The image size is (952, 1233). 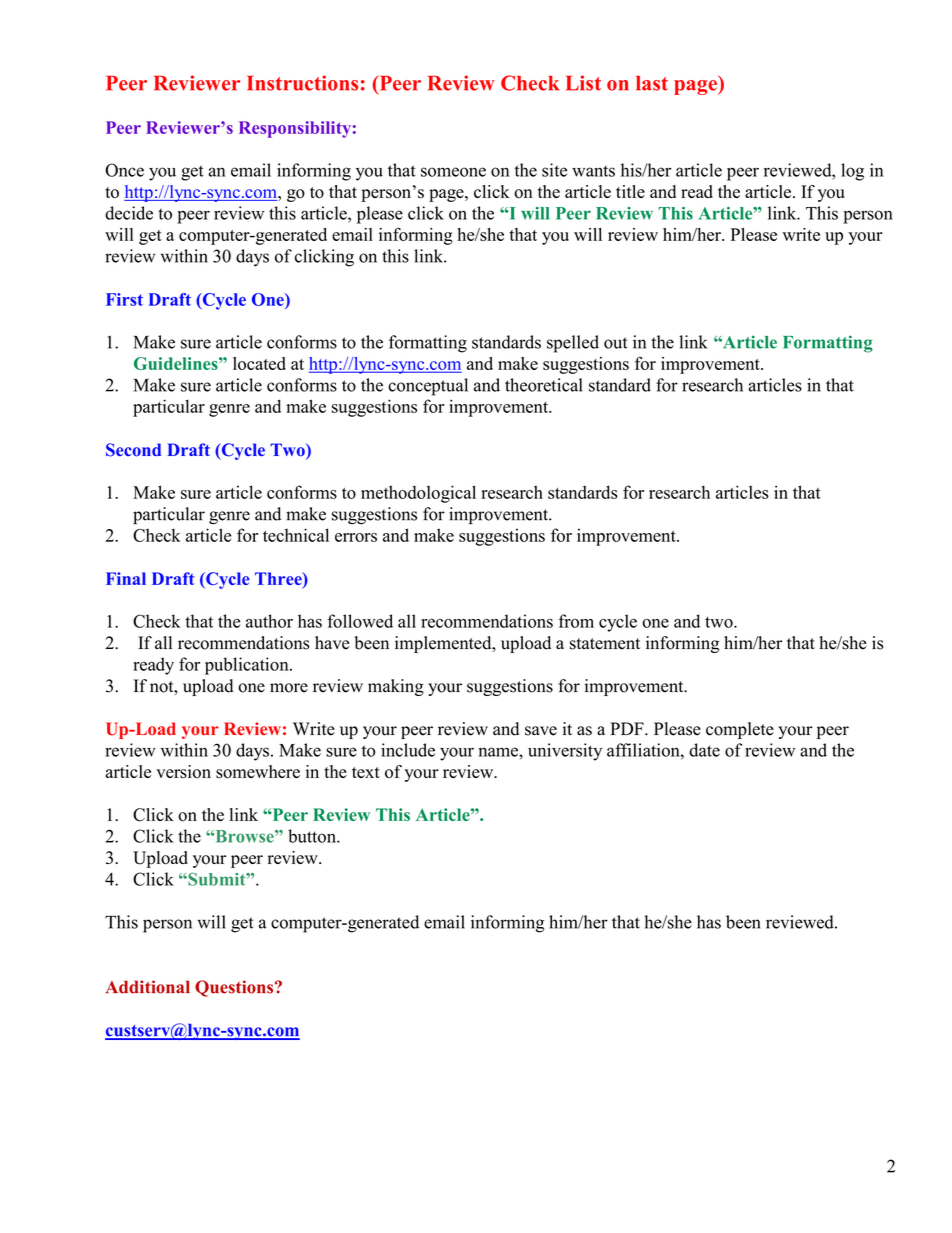 What do you see at coordinates (302, 83) in the page?
I see `Instructions` at bounding box center [302, 83].
